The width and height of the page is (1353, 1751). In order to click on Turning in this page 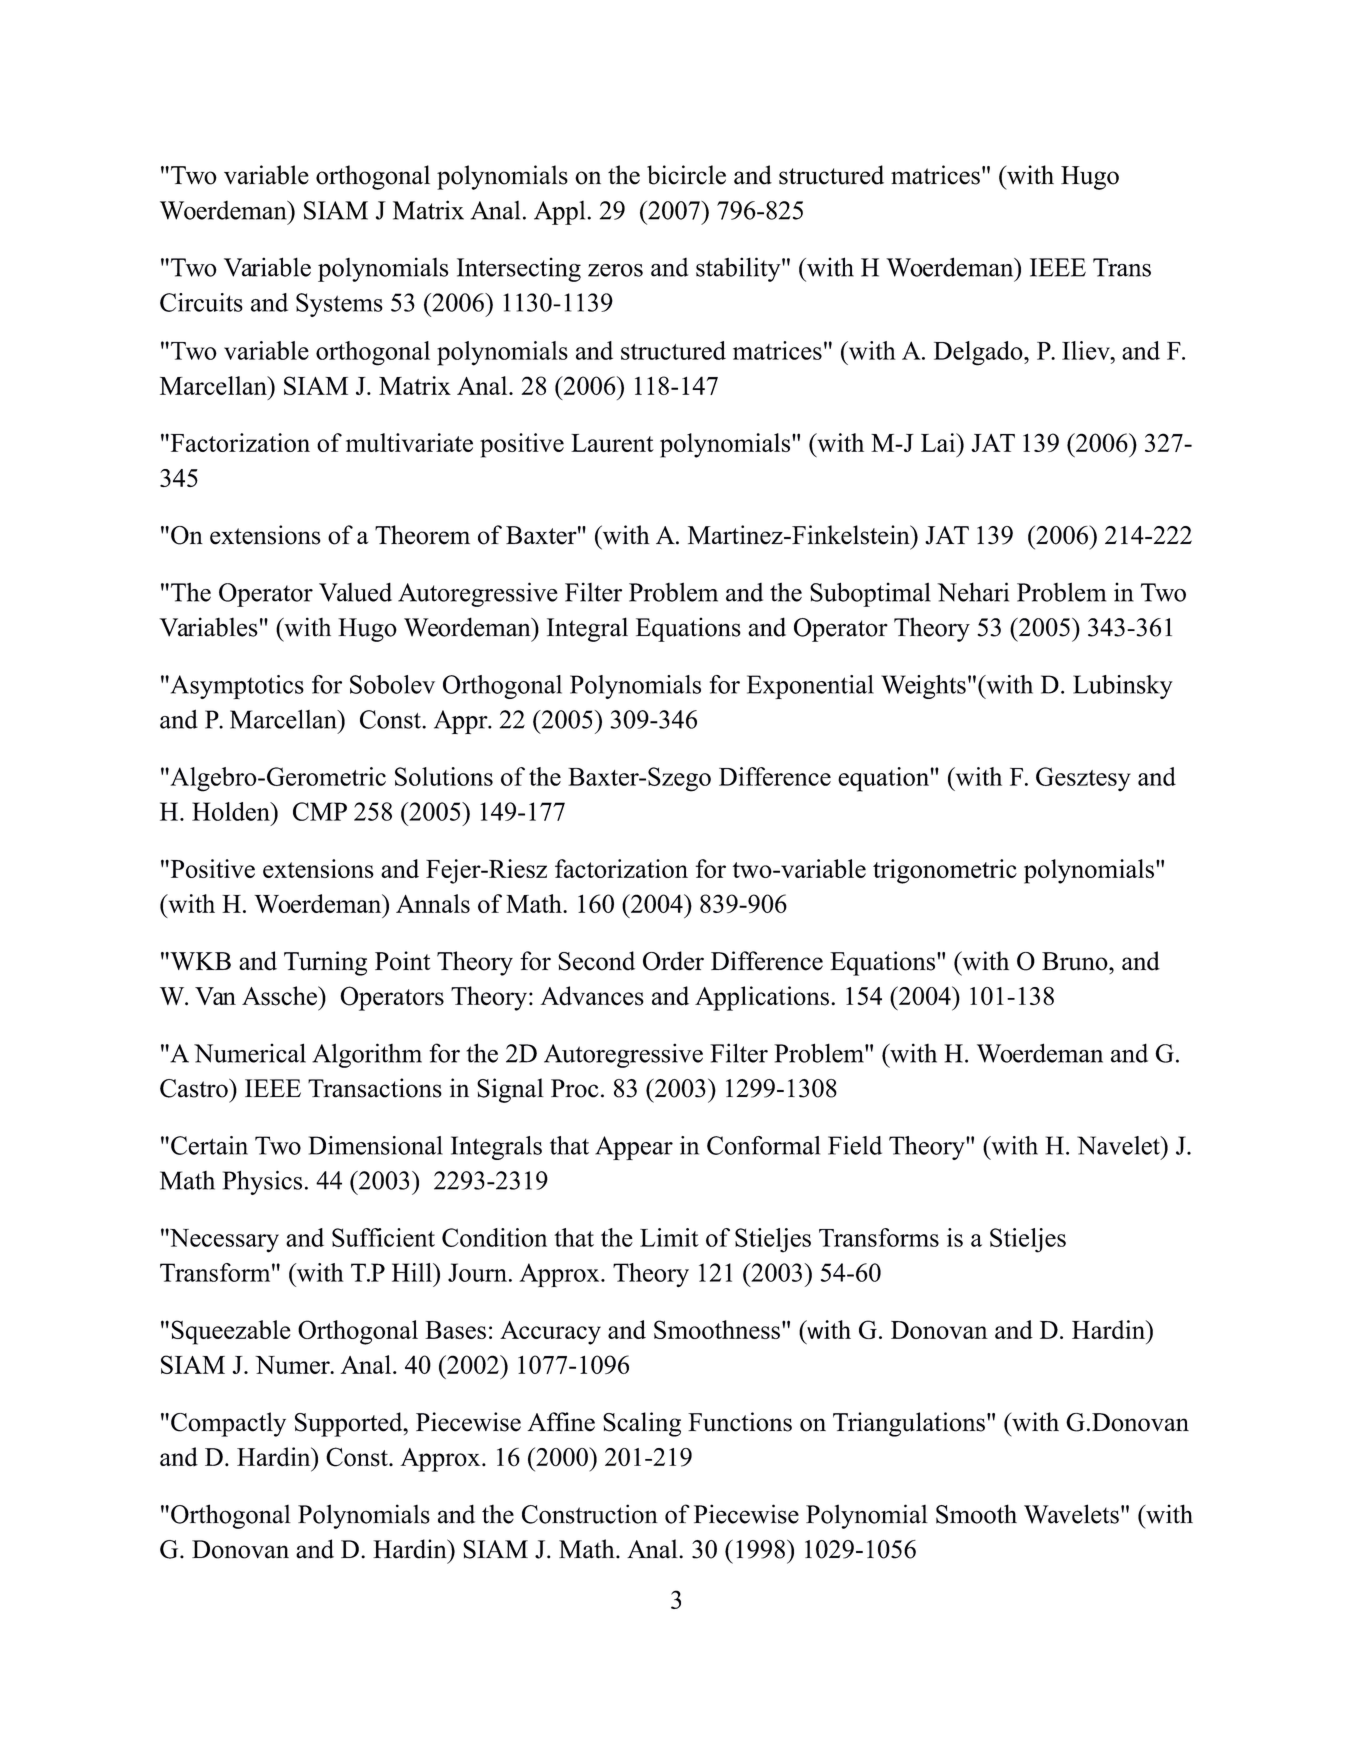, I will do `click(325, 963)`.
